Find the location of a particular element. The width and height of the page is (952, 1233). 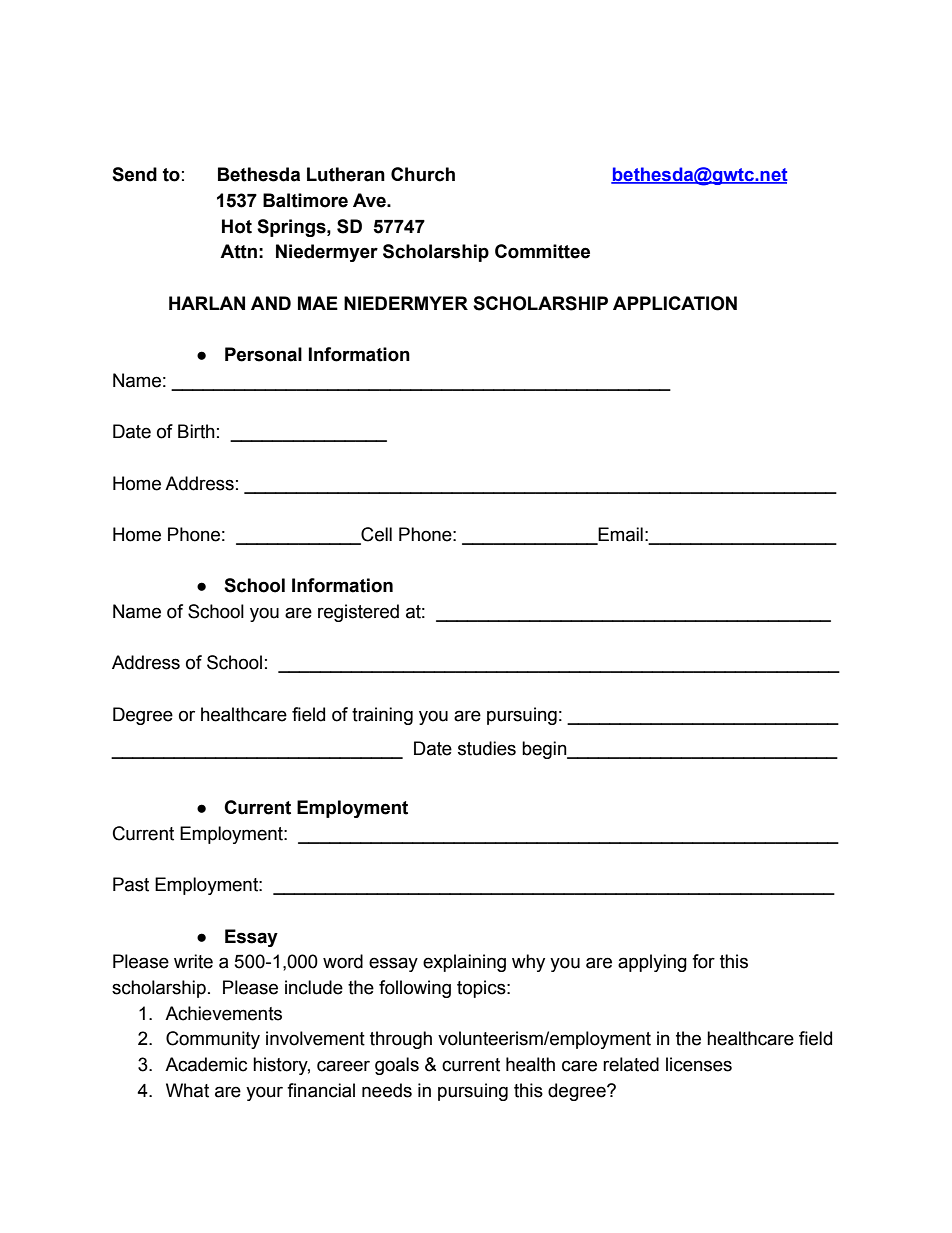

Hot is located at coordinates (237, 226).
